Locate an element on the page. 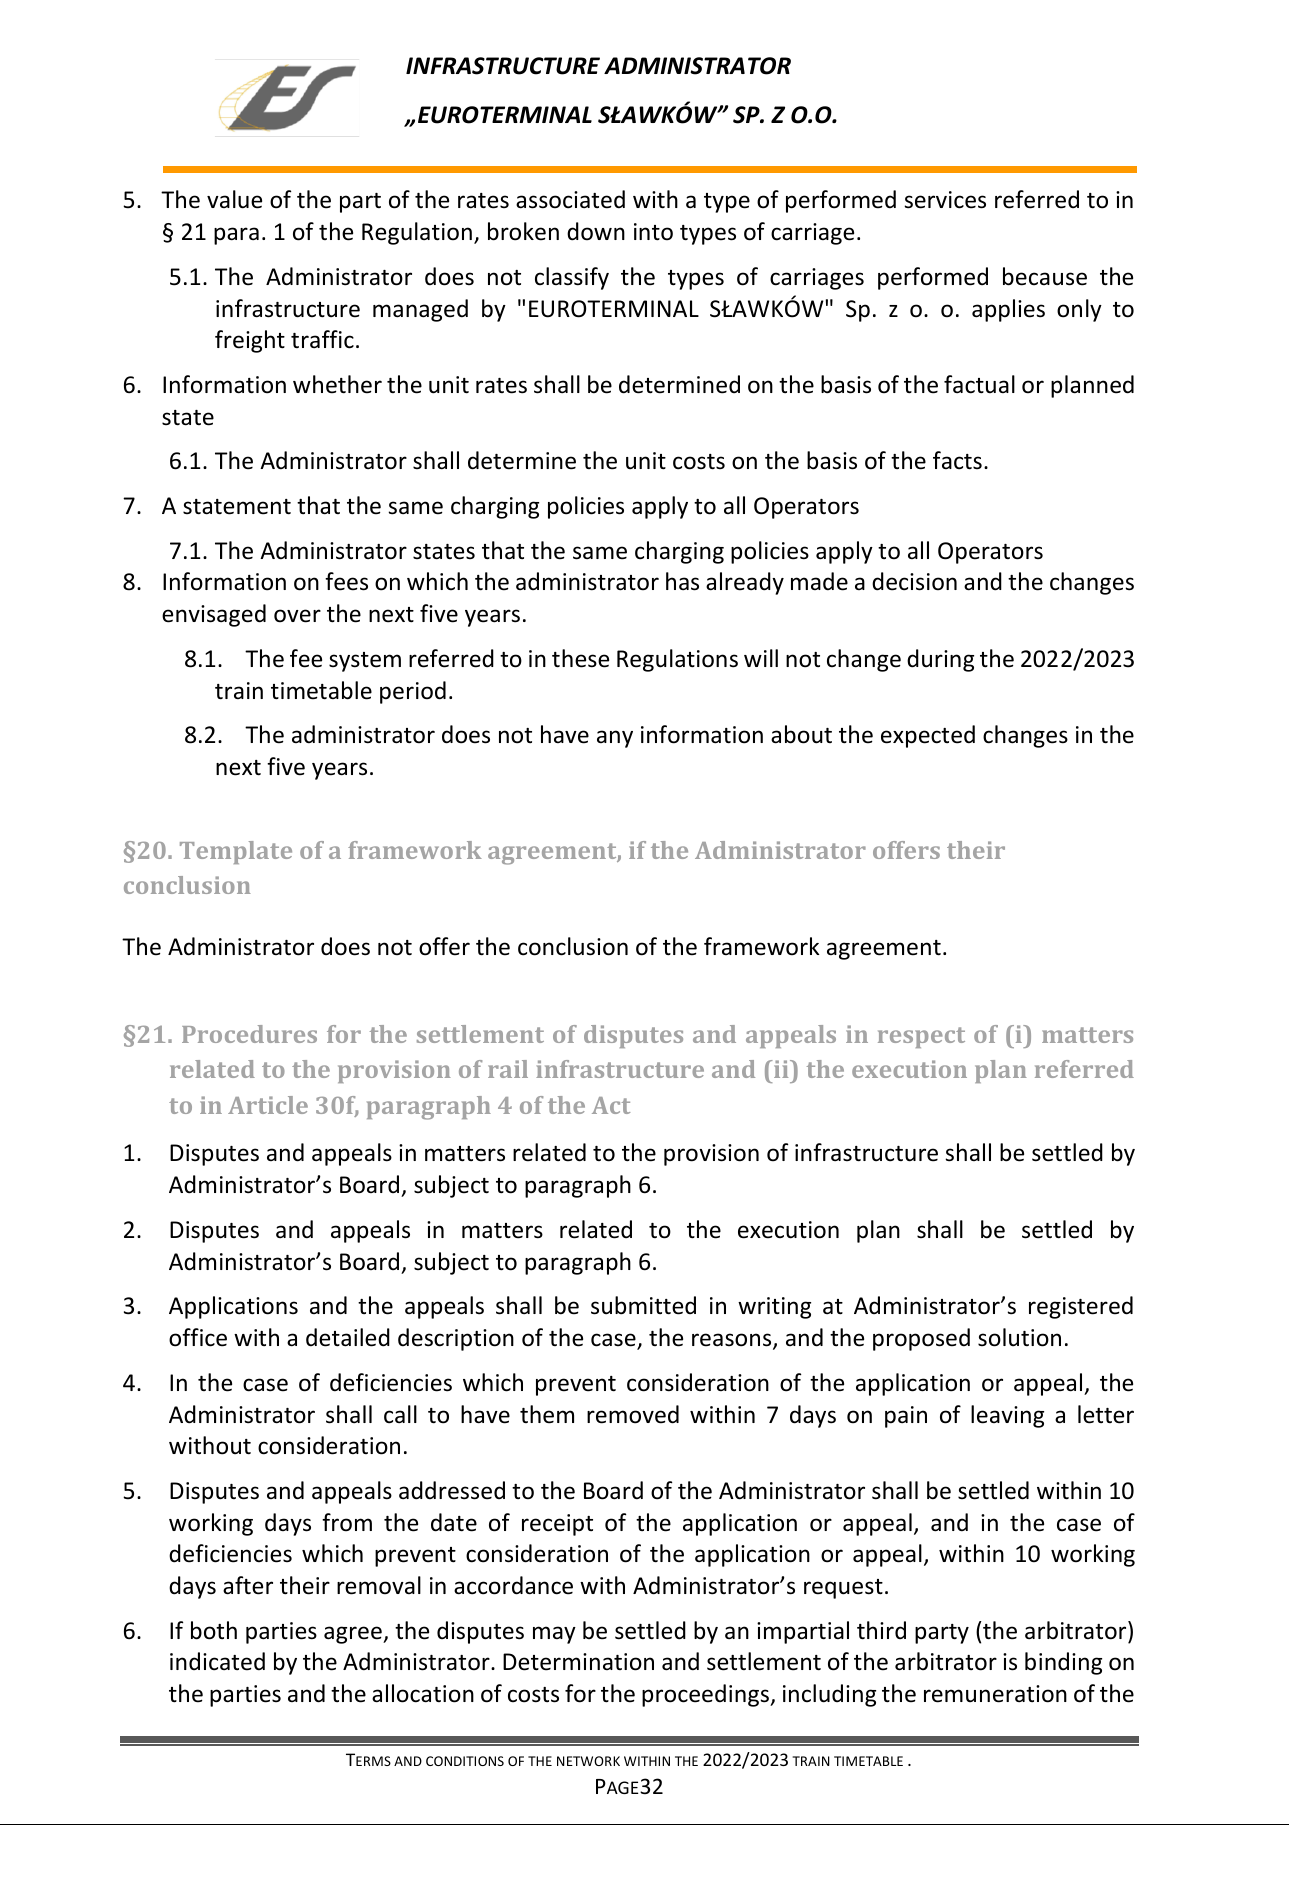  any is located at coordinates (615, 739).
